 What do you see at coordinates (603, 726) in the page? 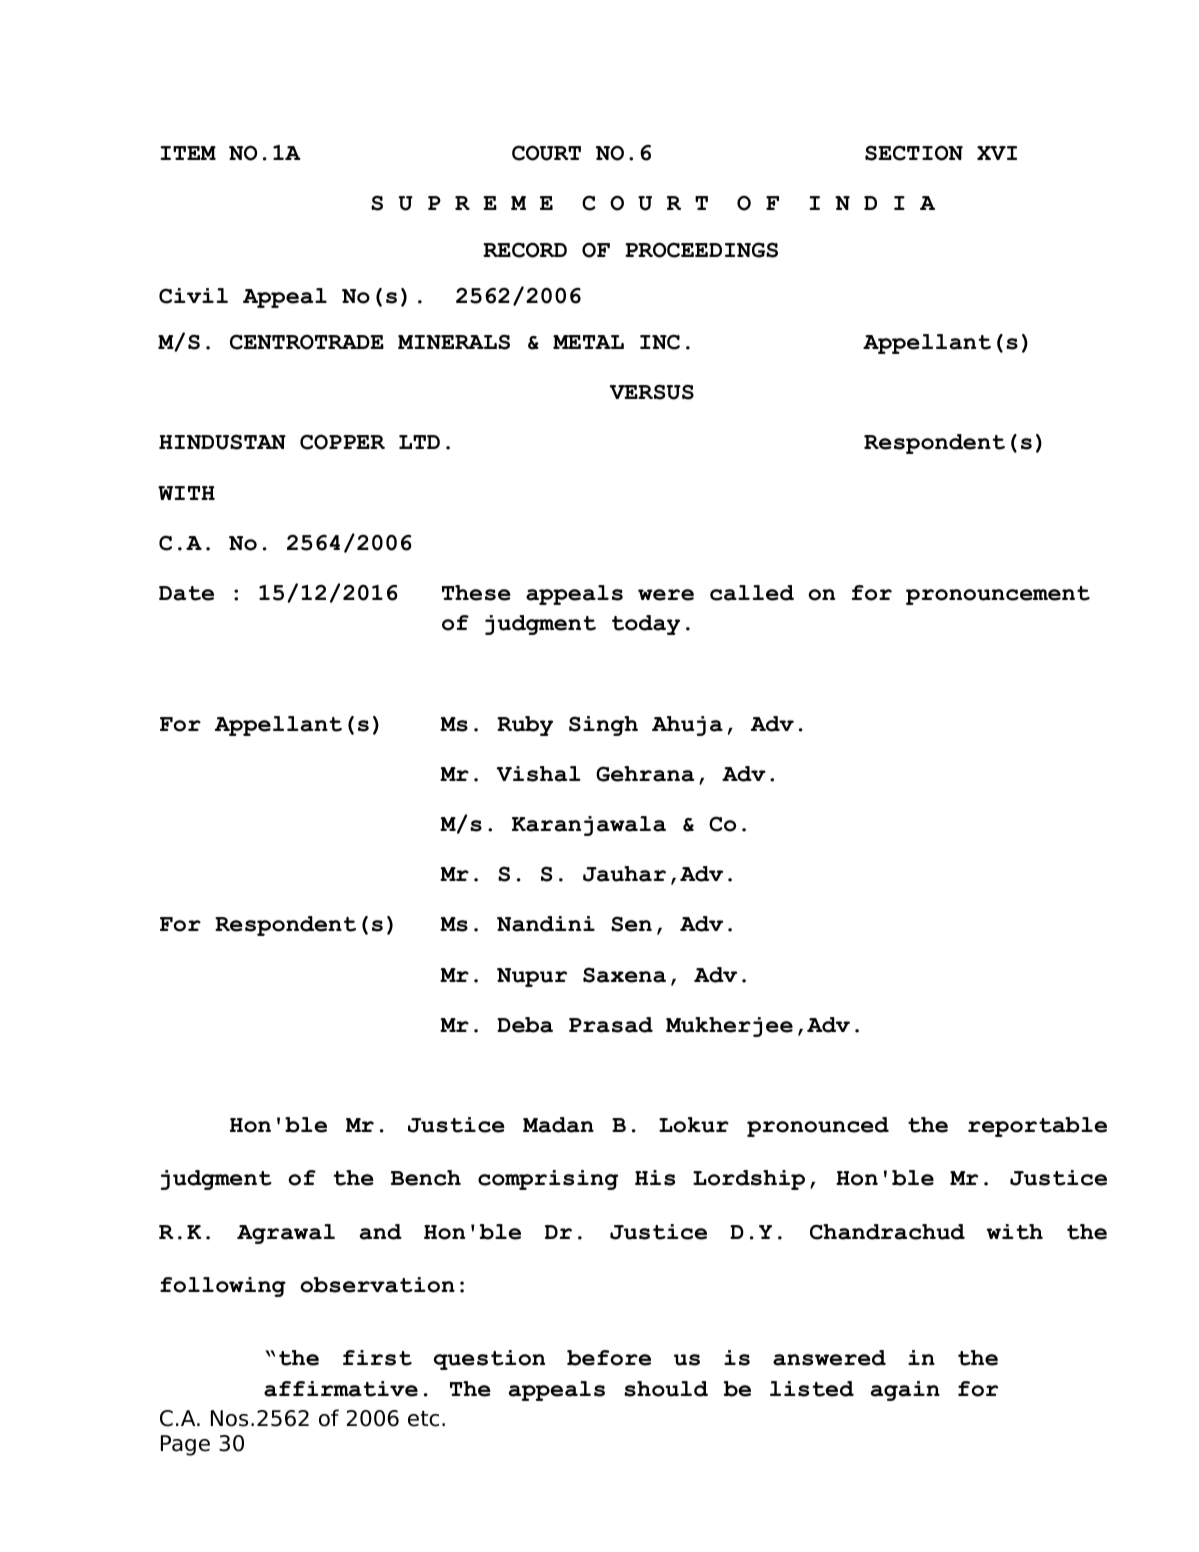
I see `Singh` at bounding box center [603, 726].
